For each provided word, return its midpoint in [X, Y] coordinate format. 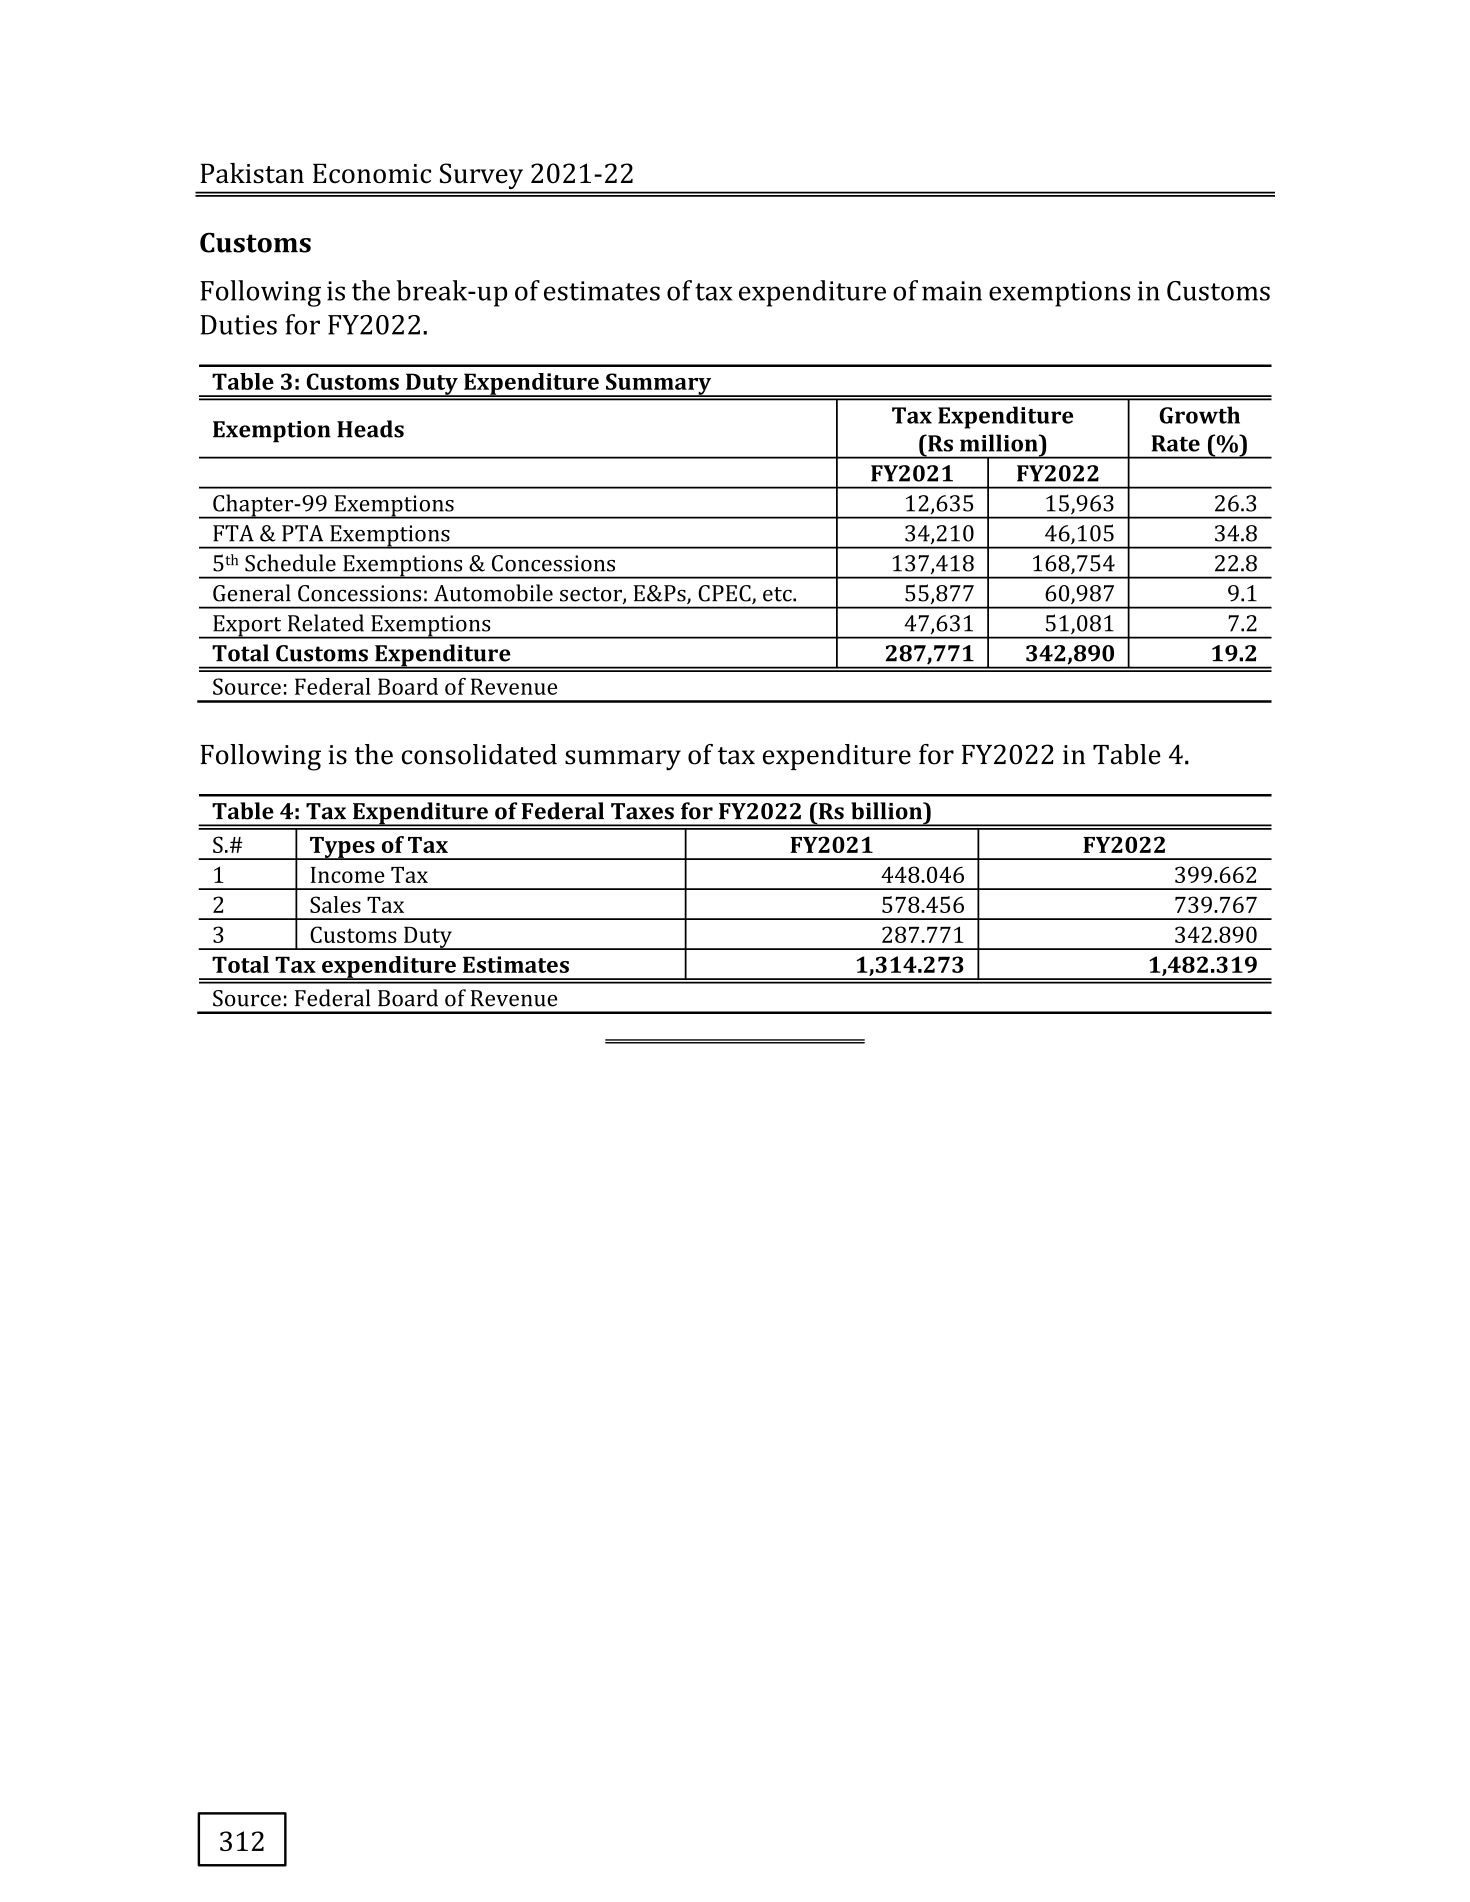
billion [888, 811]
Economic [372, 173]
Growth [1199, 415]
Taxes [642, 811]
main [952, 291]
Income [348, 875]
